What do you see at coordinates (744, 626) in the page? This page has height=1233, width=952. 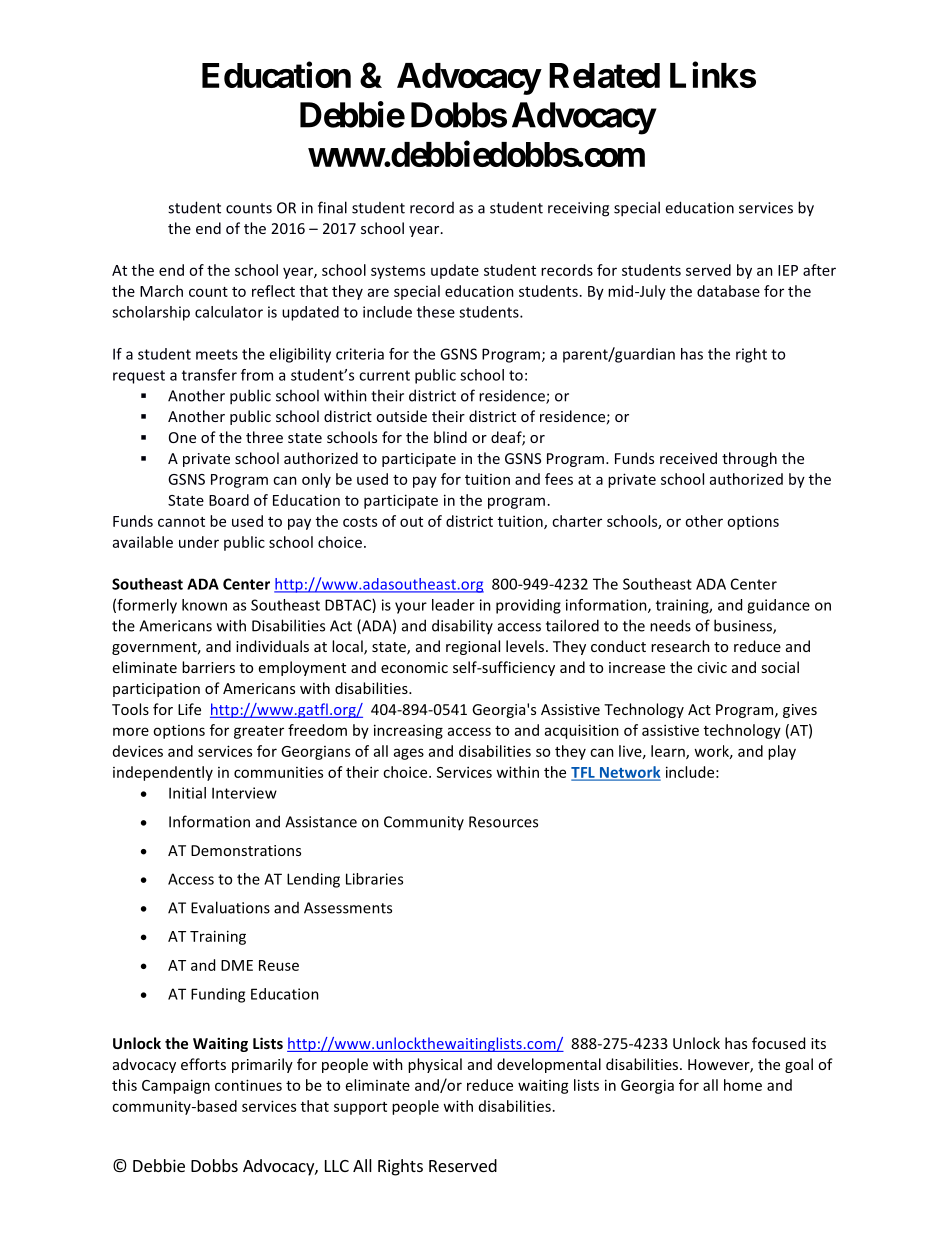 I see `business` at bounding box center [744, 626].
